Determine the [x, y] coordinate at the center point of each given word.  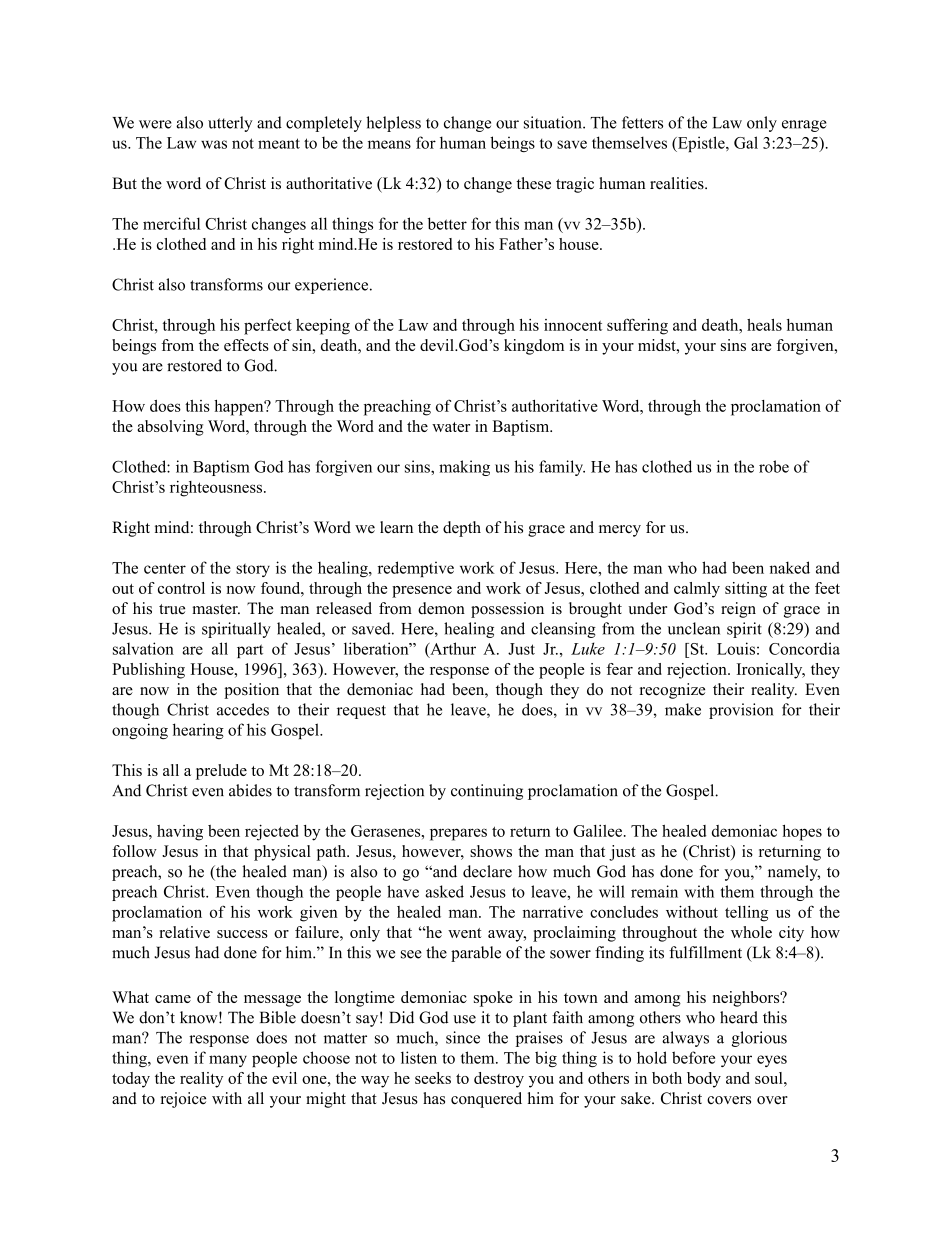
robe [774, 466]
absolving [170, 428]
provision [741, 711]
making [464, 468]
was [214, 144]
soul [770, 1078]
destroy [499, 1080]
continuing [487, 792]
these [534, 183]
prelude [221, 772]
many [228, 1061]
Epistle [701, 144]
